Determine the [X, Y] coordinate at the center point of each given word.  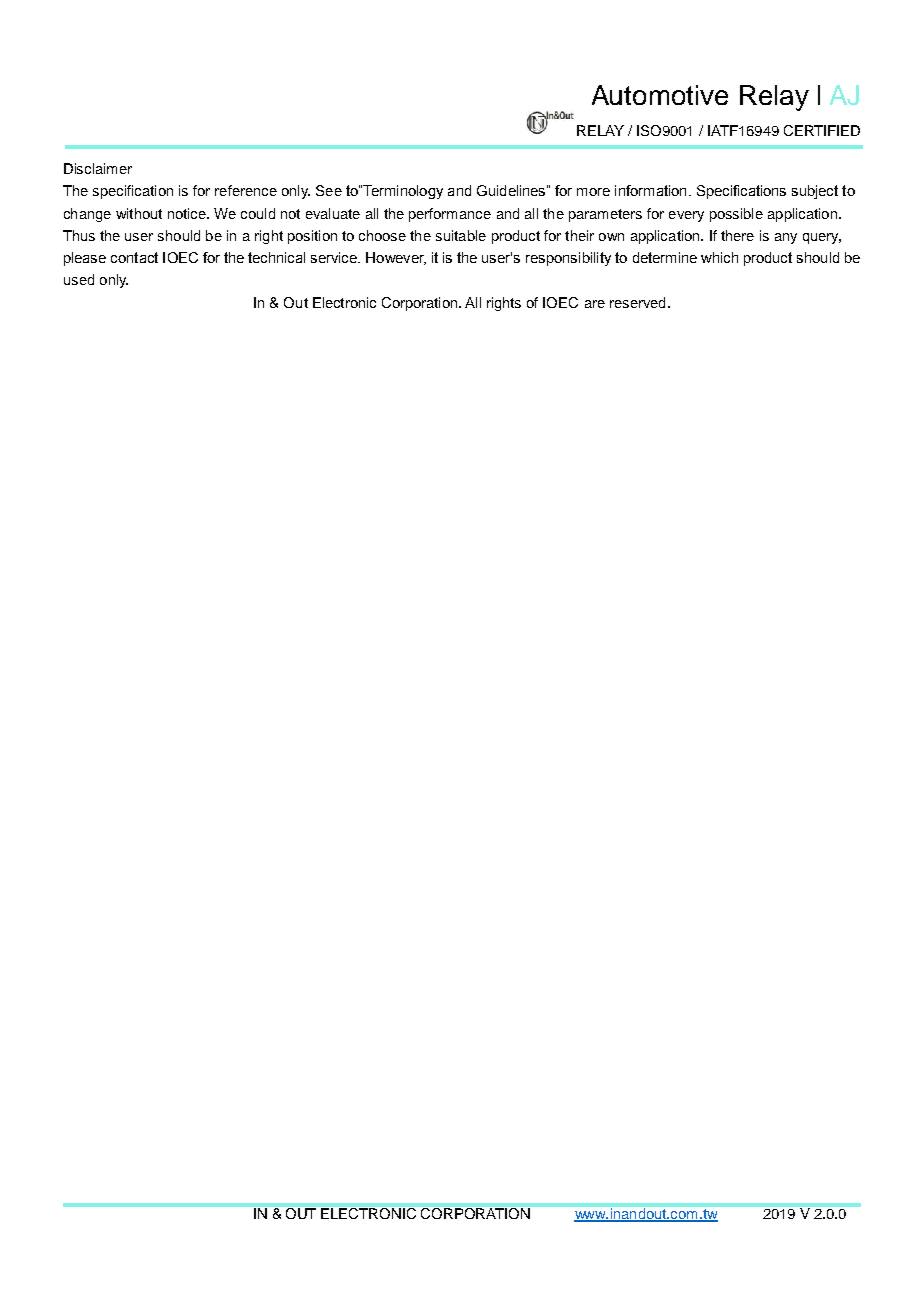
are [595, 304]
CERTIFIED [822, 130]
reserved [637, 302]
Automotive [660, 95]
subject [815, 192]
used [79, 279]
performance [450, 215]
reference [246, 190]
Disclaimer [98, 168]
